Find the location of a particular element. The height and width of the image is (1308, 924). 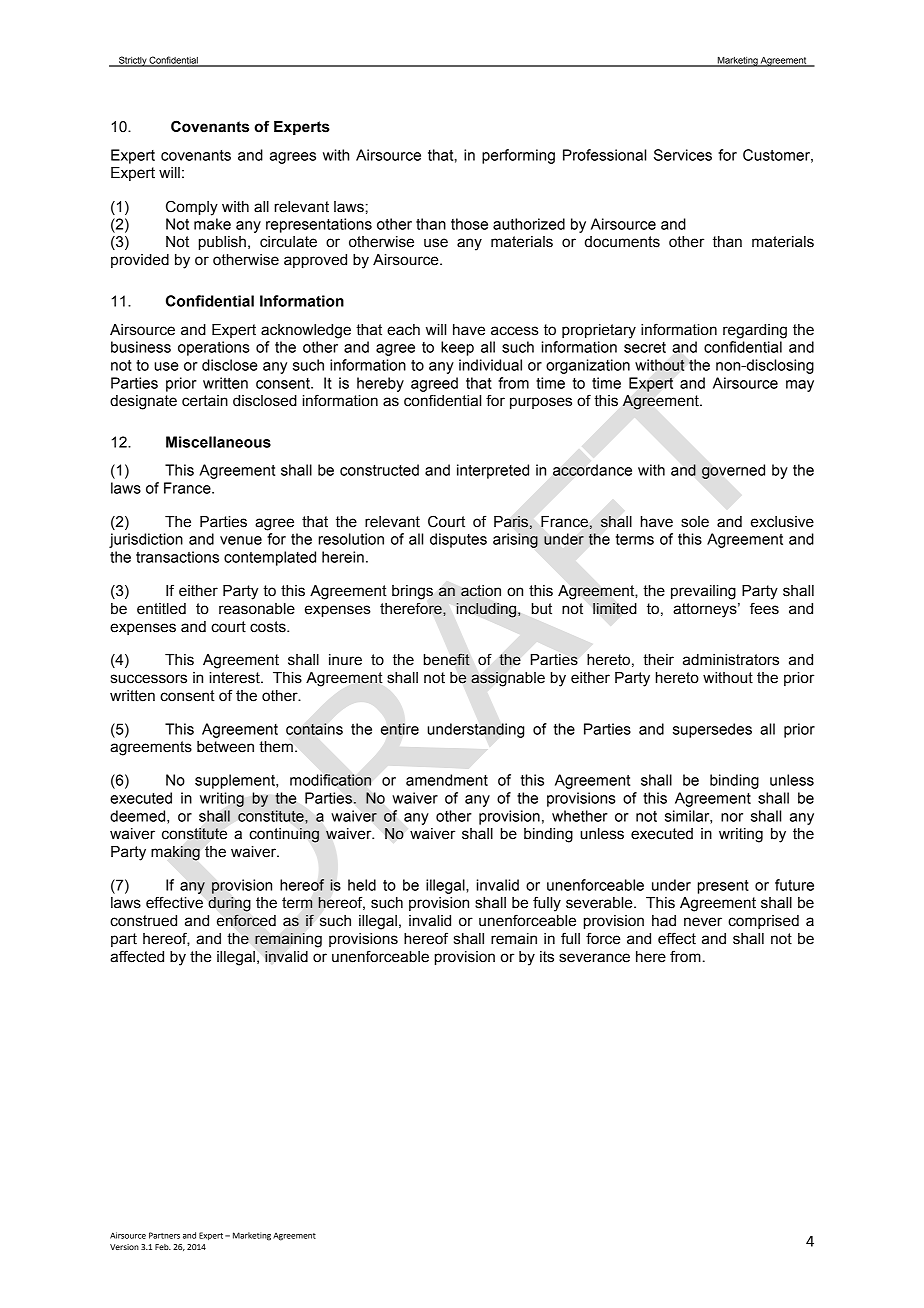

venue is located at coordinates (241, 540).
